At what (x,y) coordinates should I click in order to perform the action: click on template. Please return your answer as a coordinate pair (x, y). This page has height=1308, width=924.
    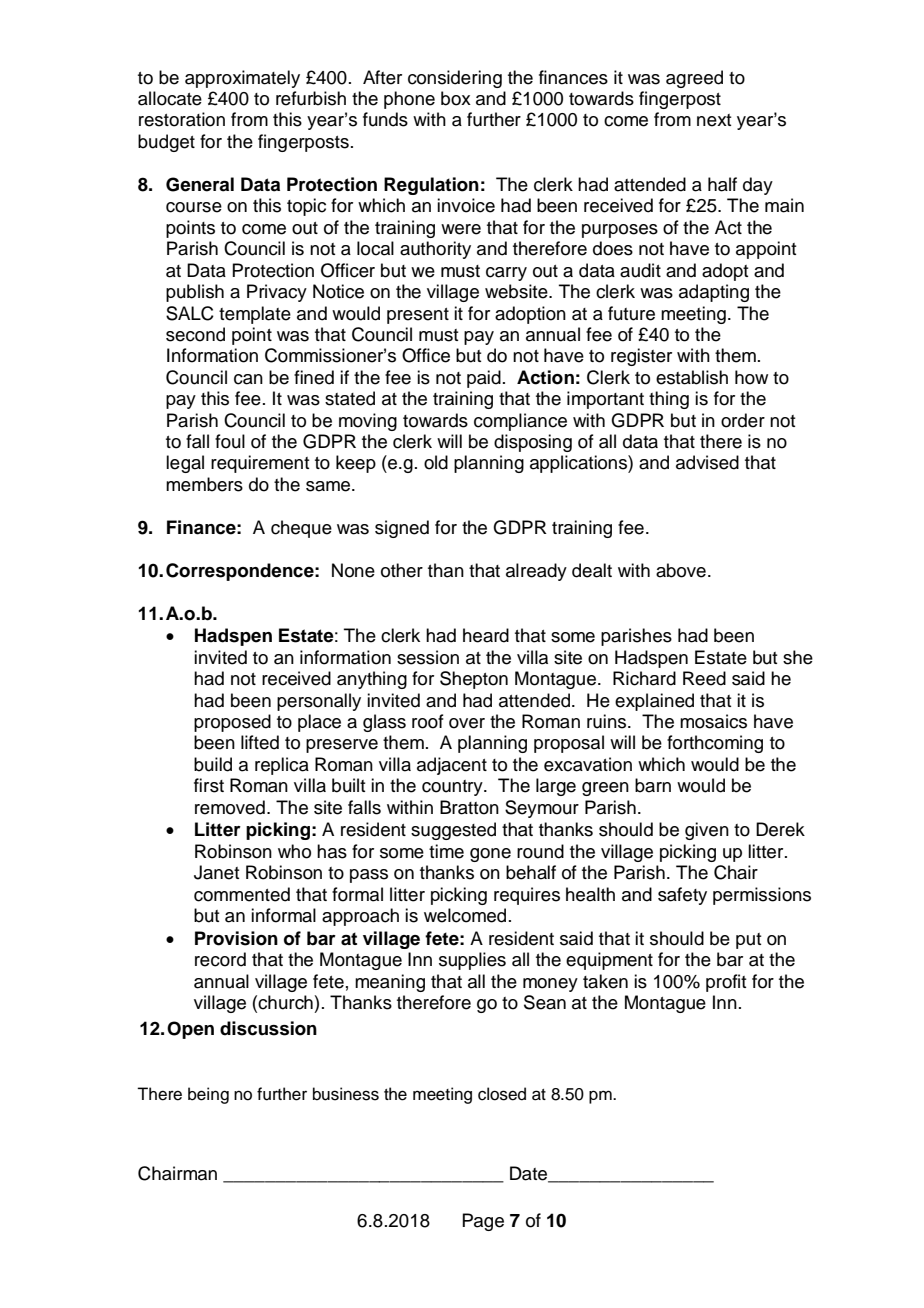
    Looking at the image, I should click on (255, 315).
